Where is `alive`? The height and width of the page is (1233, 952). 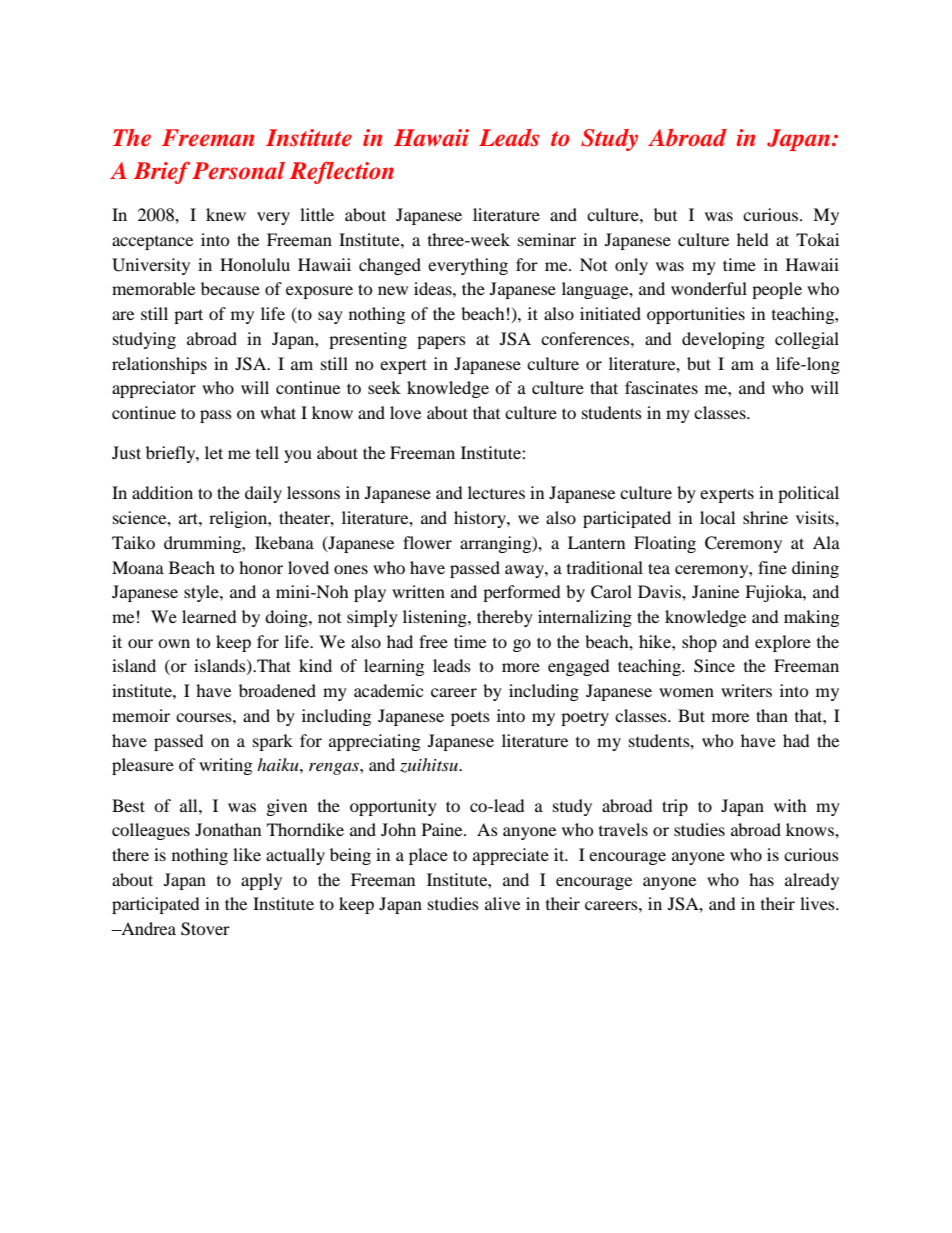 alive is located at coordinates (502, 903).
